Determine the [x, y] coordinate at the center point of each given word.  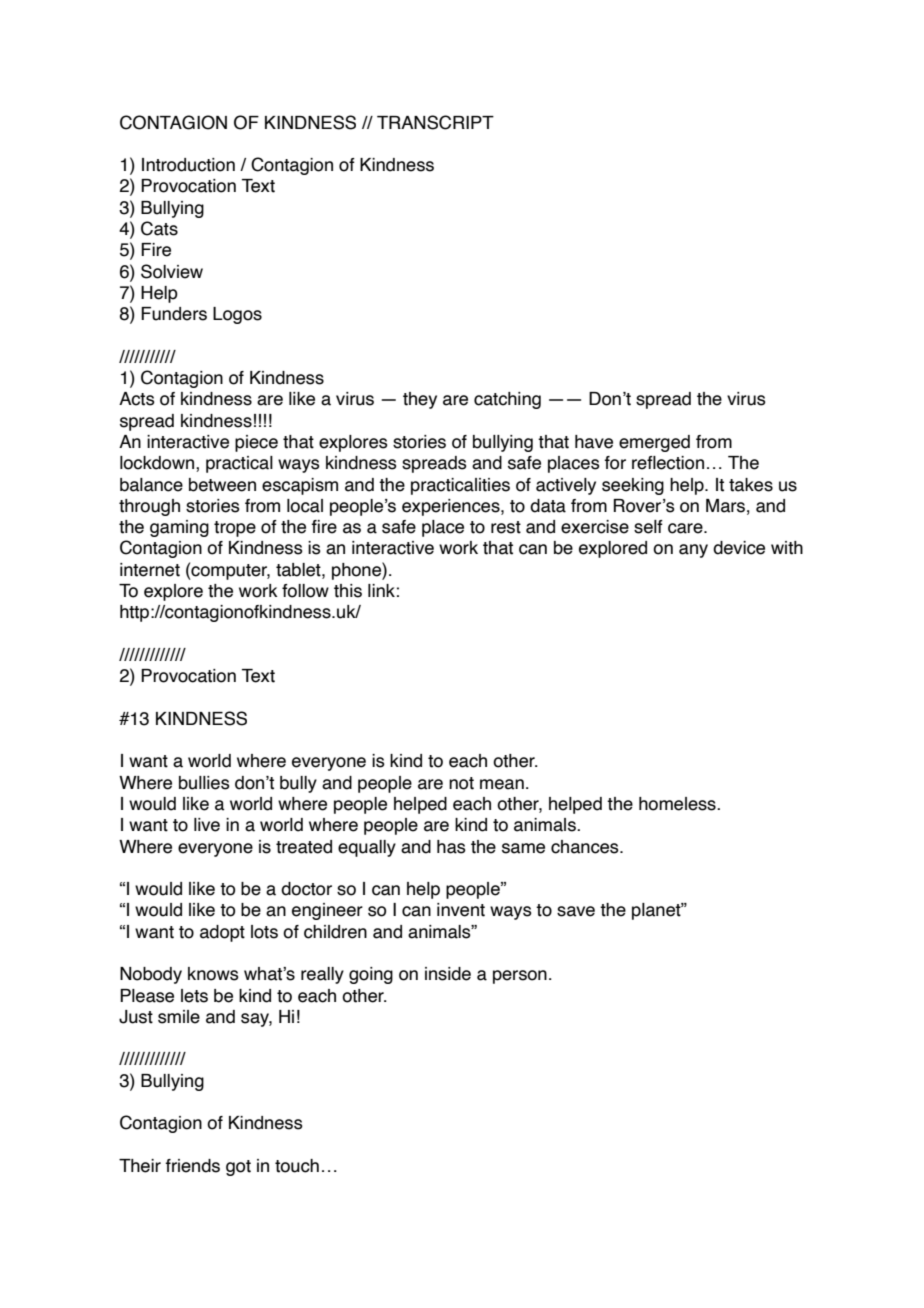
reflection [668, 463]
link [381, 590]
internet [150, 570]
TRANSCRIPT [435, 122]
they [420, 400]
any [693, 551]
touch [297, 1166]
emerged [654, 443]
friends [192, 1166]
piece [256, 443]
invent [461, 910]
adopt [222, 933]
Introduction [188, 165]
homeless [678, 804]
